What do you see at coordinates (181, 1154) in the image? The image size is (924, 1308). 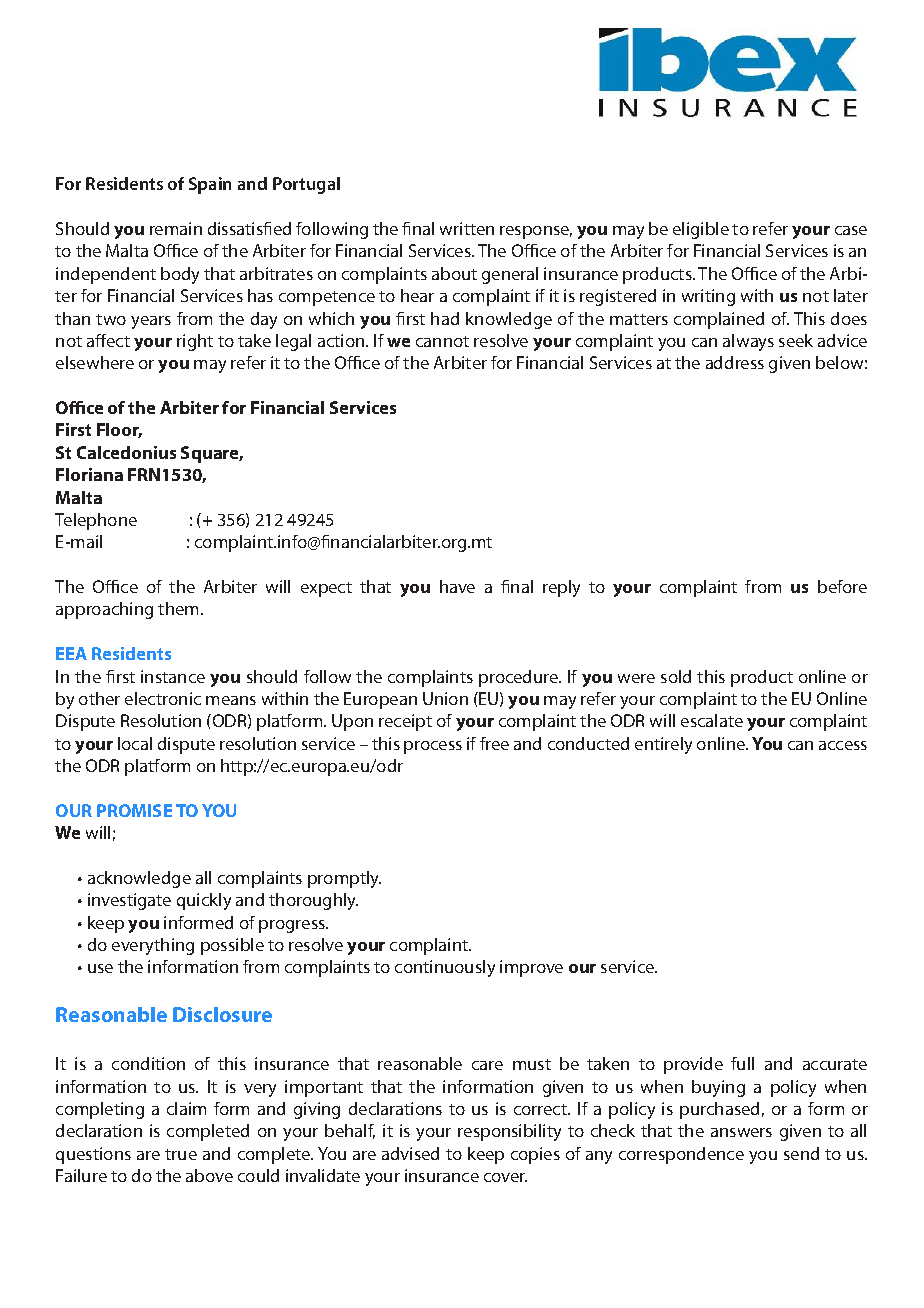 I see `true` at bounding box center [181, 1154].
